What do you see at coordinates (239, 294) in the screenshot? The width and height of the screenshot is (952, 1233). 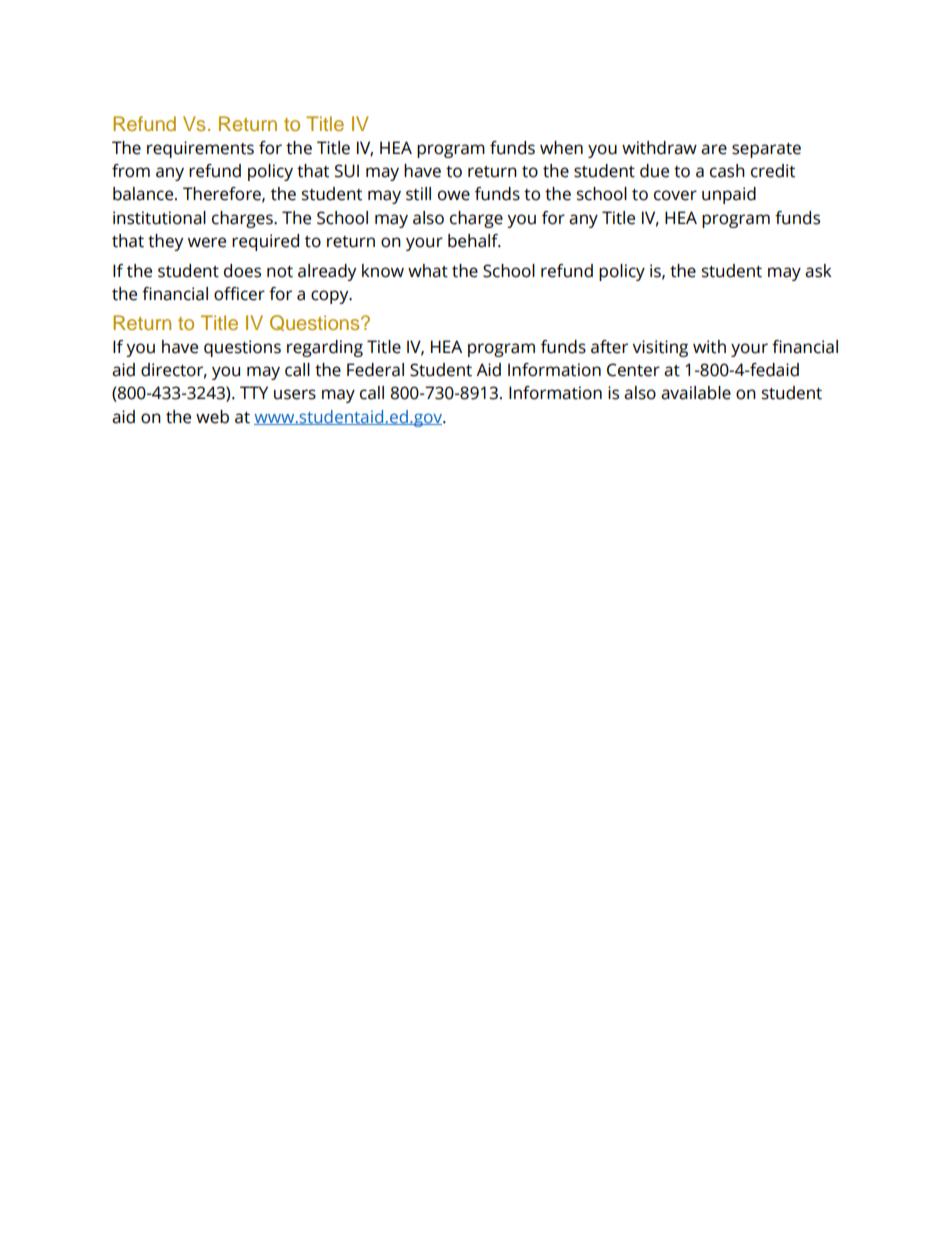 I see `officer` at bounding box center [239, 294].
